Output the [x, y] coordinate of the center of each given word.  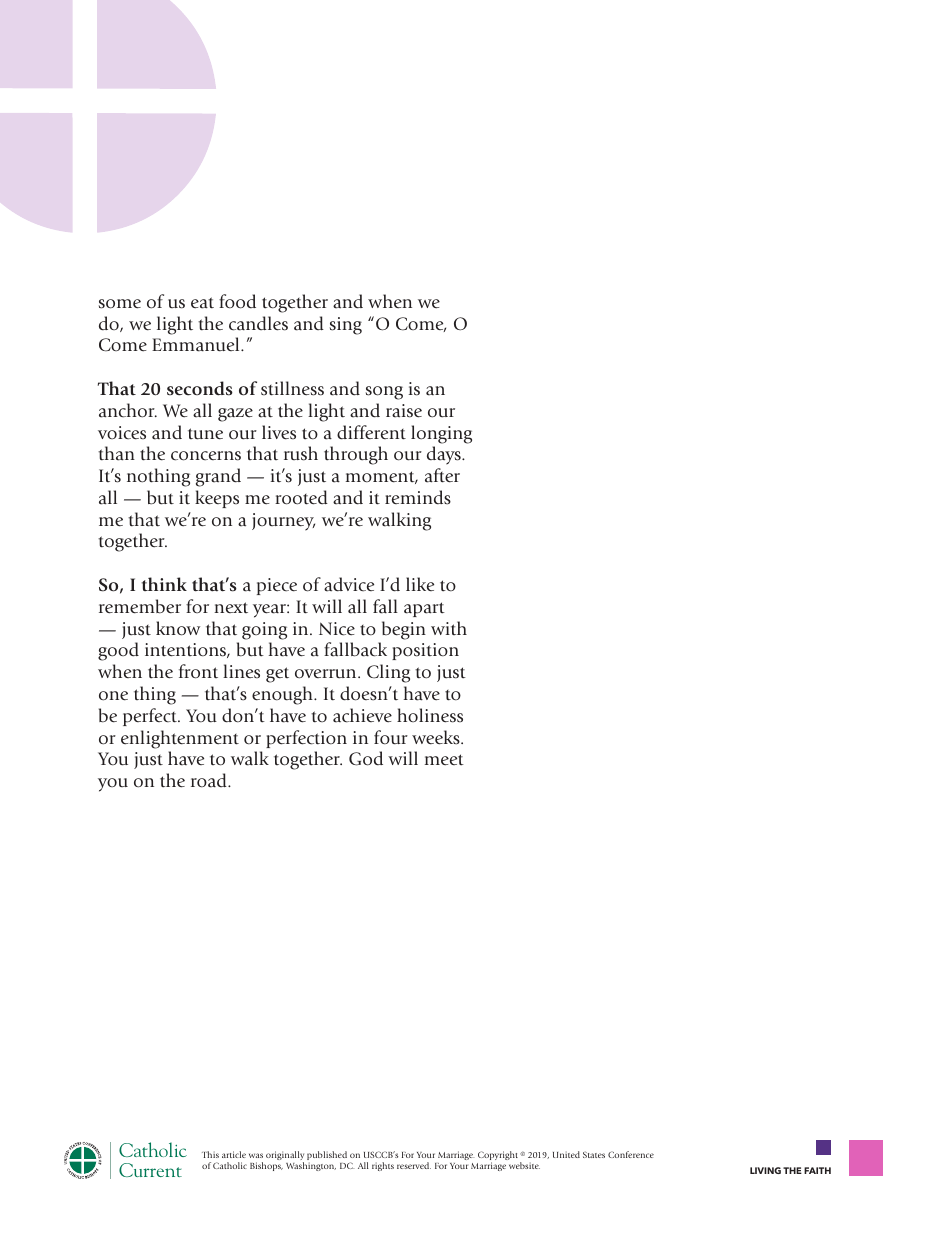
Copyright [499, 1157]
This [210, 1154]
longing [441, 434]
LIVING [765, 1170]
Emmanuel [197, 344]
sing [346, 326]
